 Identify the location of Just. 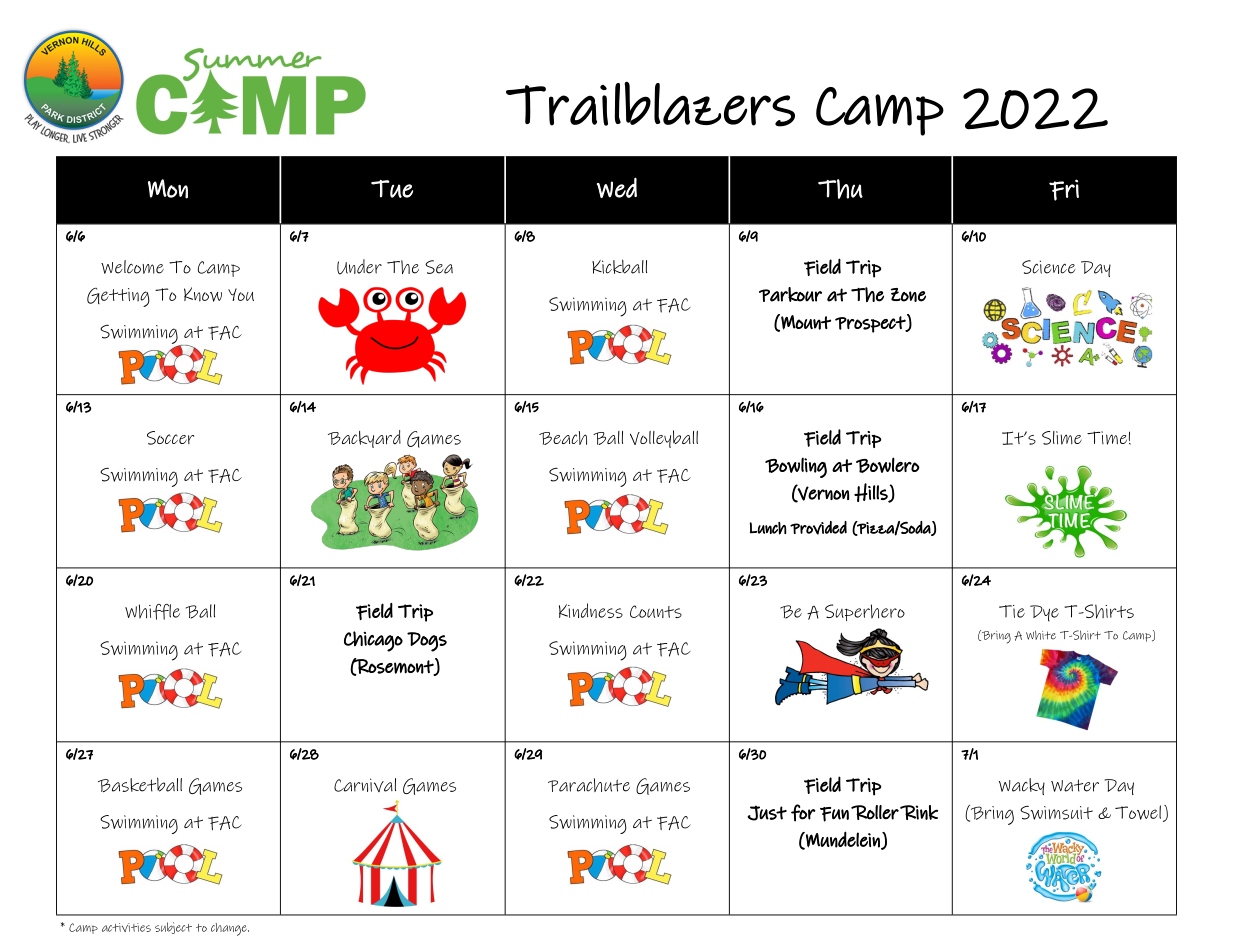
(767, 813).
